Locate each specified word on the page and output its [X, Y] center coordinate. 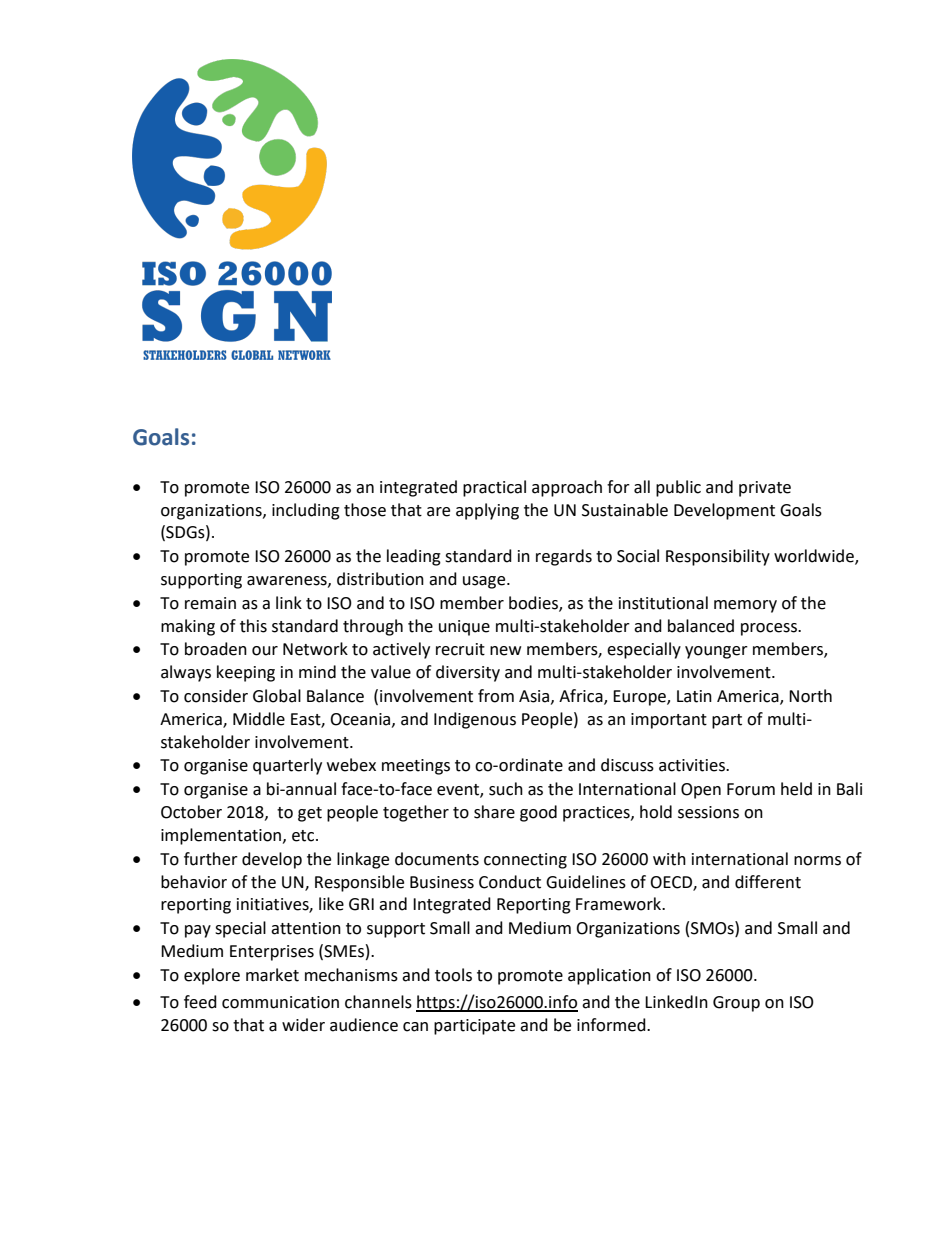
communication [280, 1002]
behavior [194, 882]
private [765, 489]
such [506, 789]
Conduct [510, 882]
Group [736, 1004]
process [770, 629]
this [253, 626]
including [306, 511]
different [768, 882]
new [505, 651]
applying [487, 511]
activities [693, 765]
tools [453, 975]
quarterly [287, 766]
